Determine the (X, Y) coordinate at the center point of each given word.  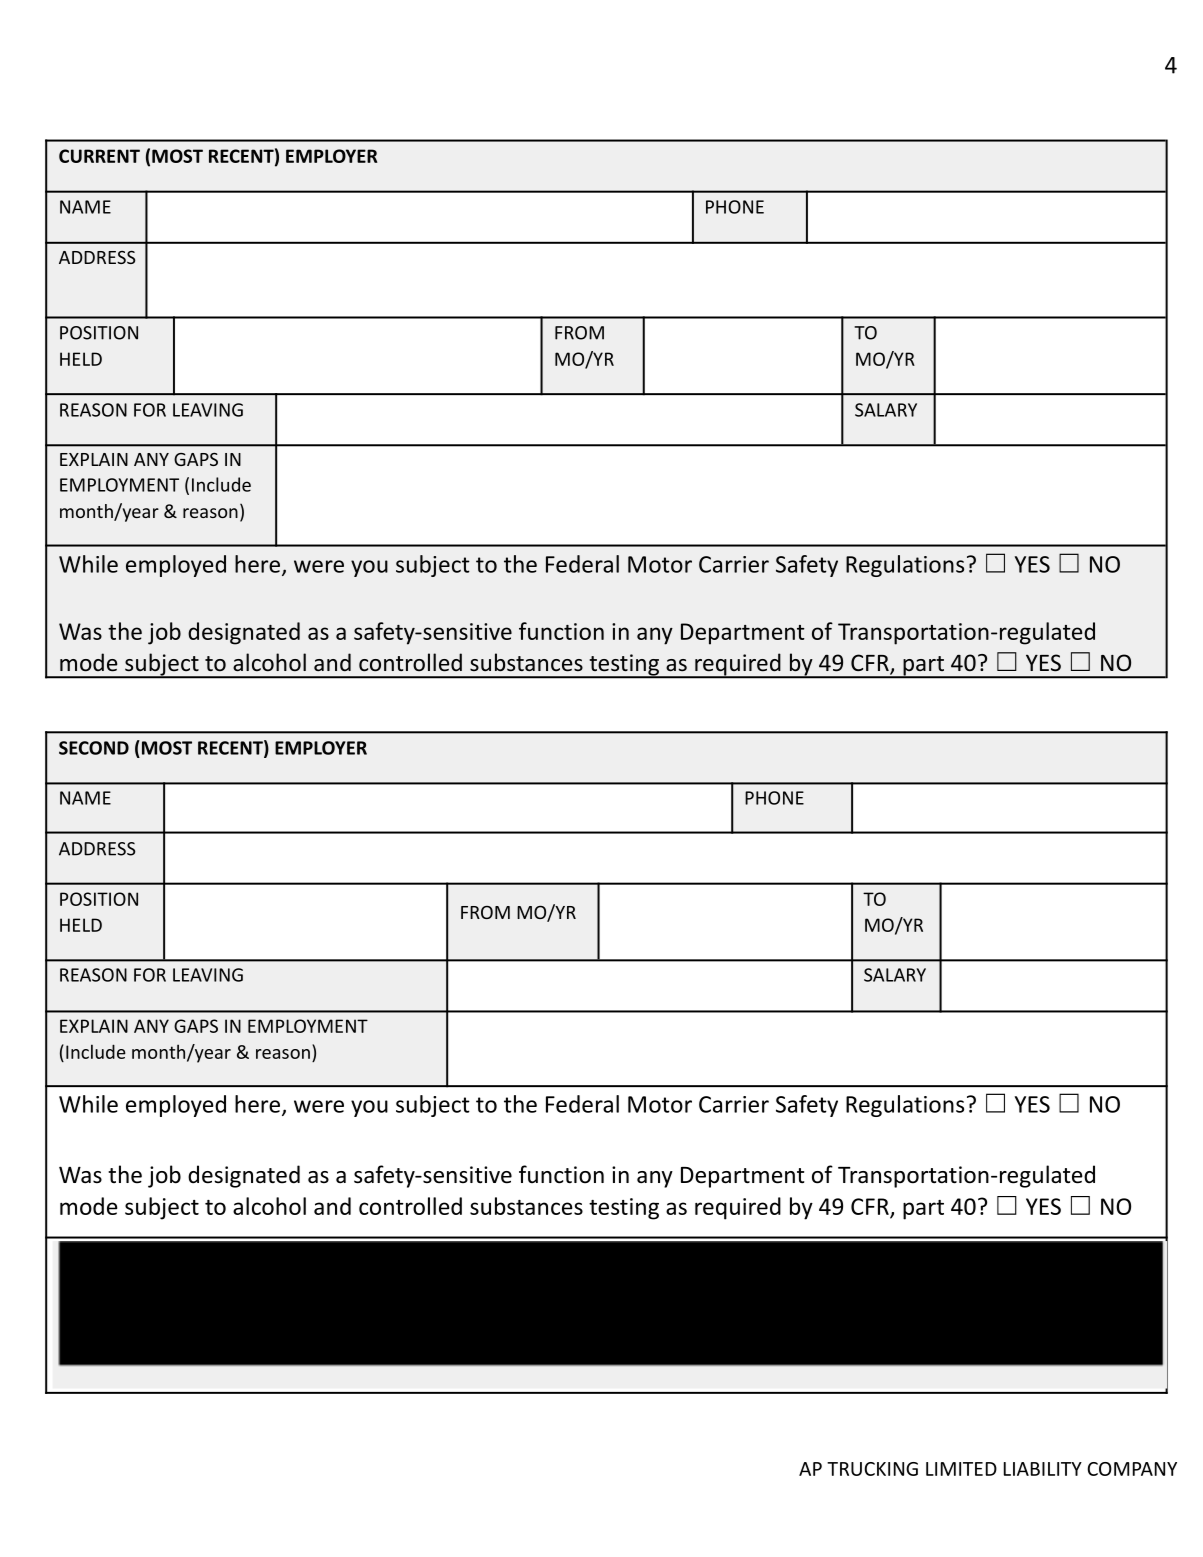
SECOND (94, 748)
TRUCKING (872, 1469)
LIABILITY (1043, 1469)
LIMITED (961, 1469)
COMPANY (1132, 1469)
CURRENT (99, 156)
